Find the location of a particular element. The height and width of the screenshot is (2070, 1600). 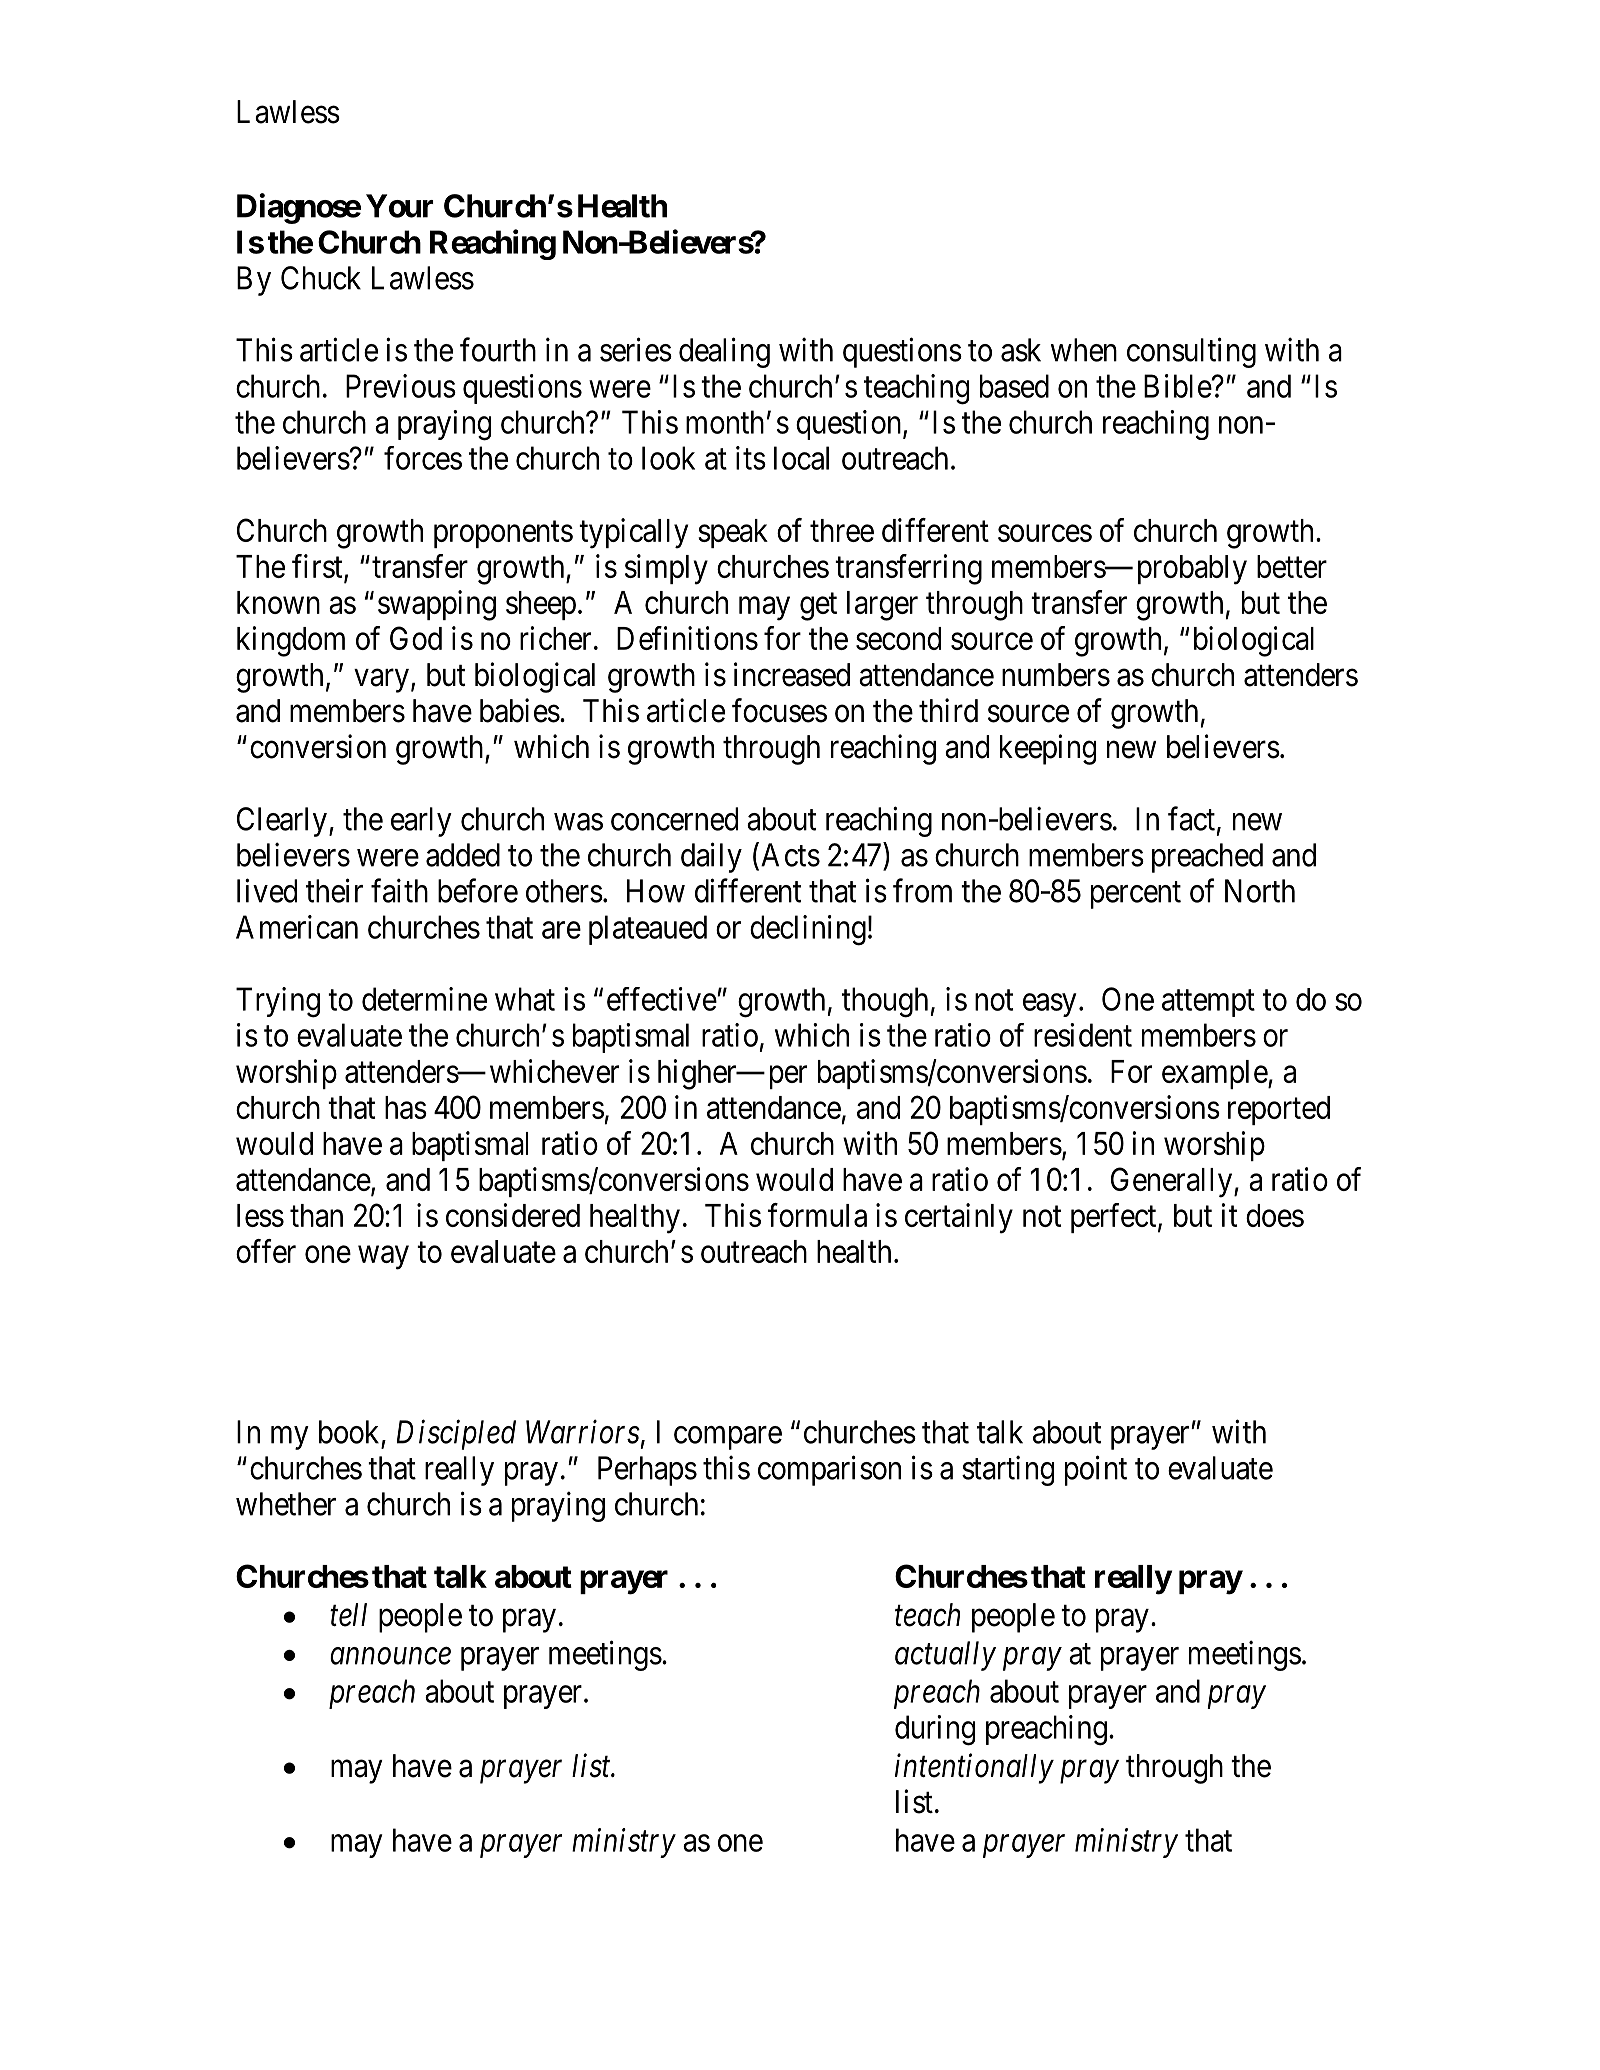

Your is located at coordinates (400, 206).
